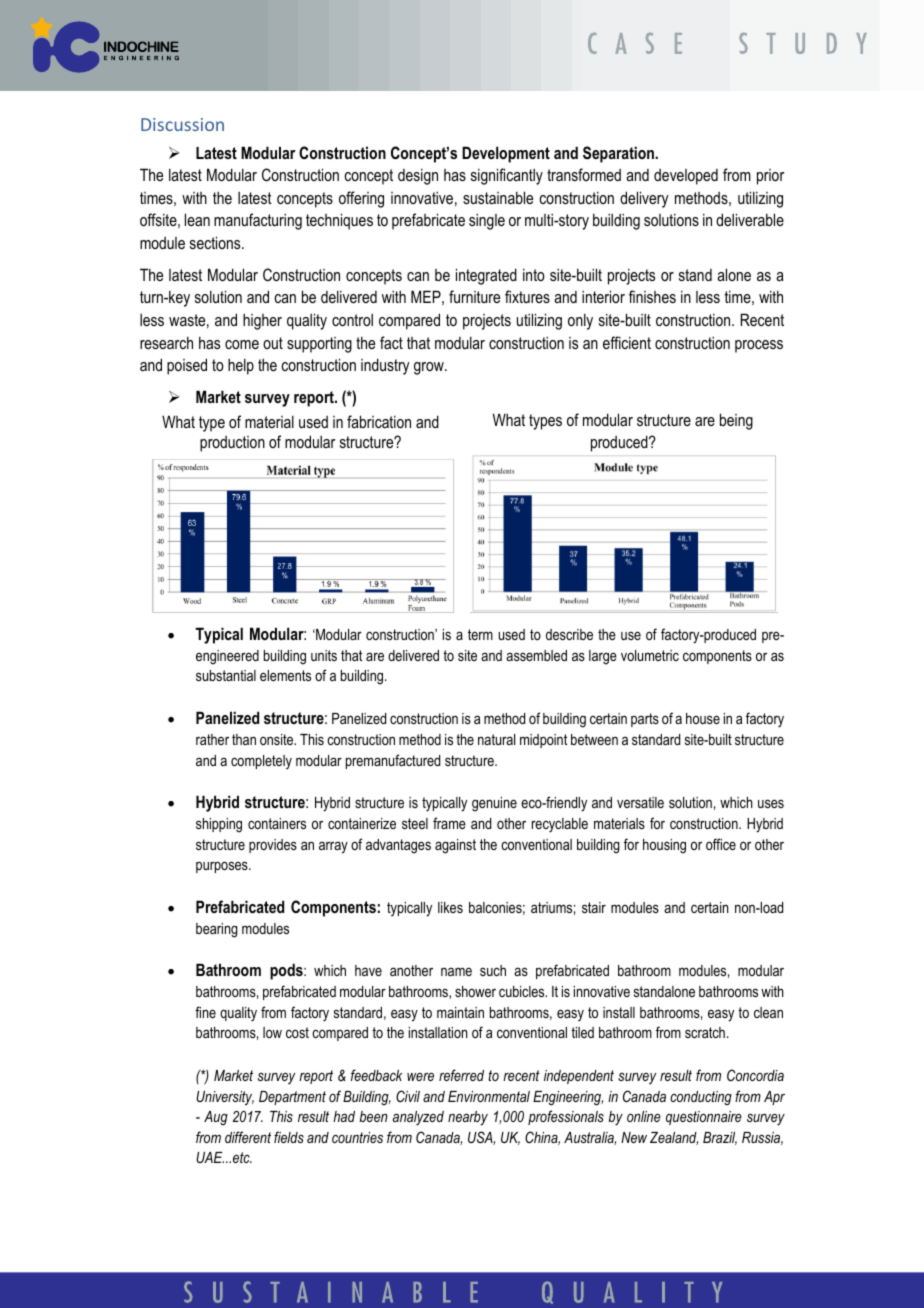  I want to click on University, so click(225, 1098).
